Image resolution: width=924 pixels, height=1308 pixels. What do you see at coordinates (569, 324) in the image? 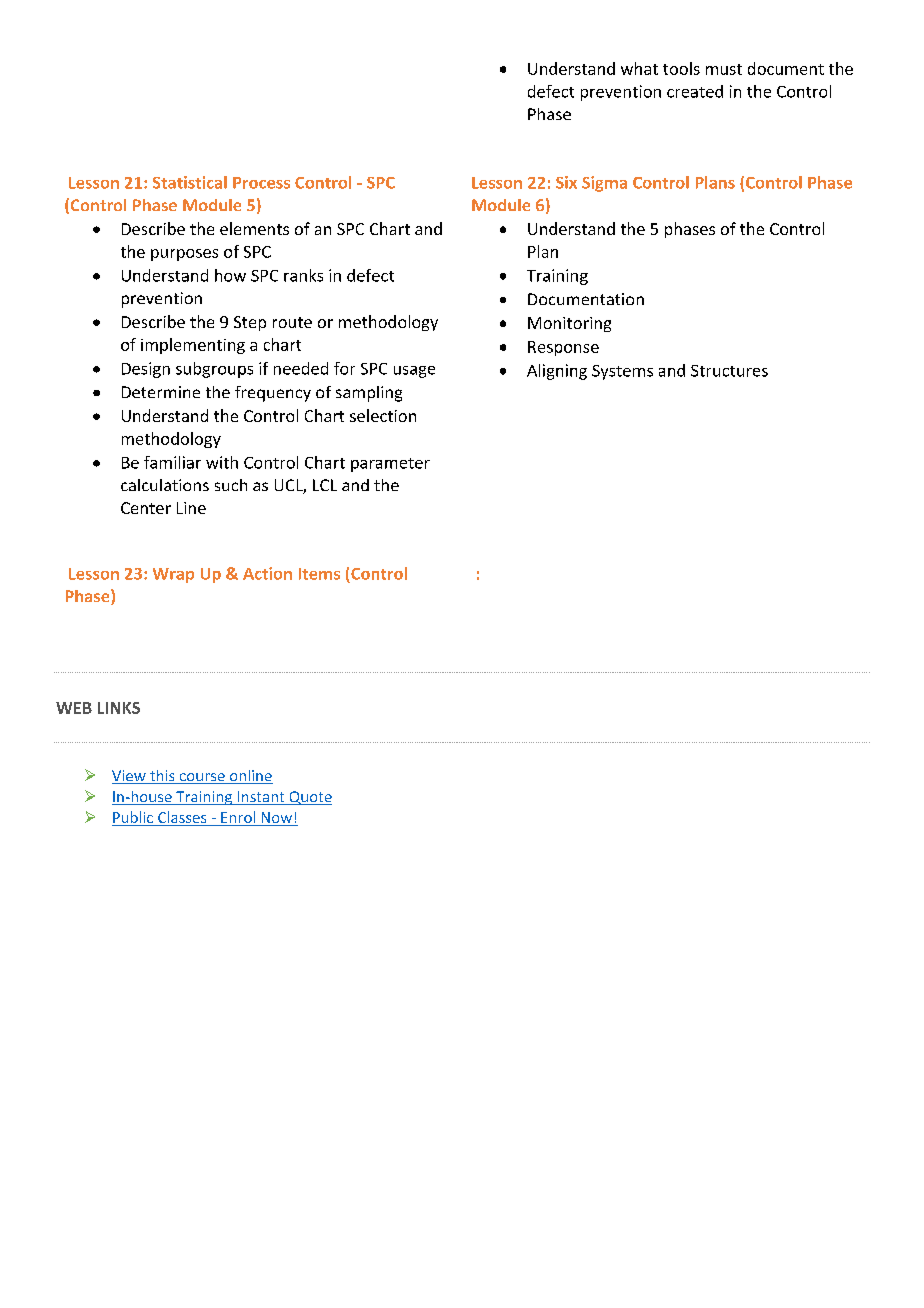
I see `Monitoring` at bounding box center [569, 324].
